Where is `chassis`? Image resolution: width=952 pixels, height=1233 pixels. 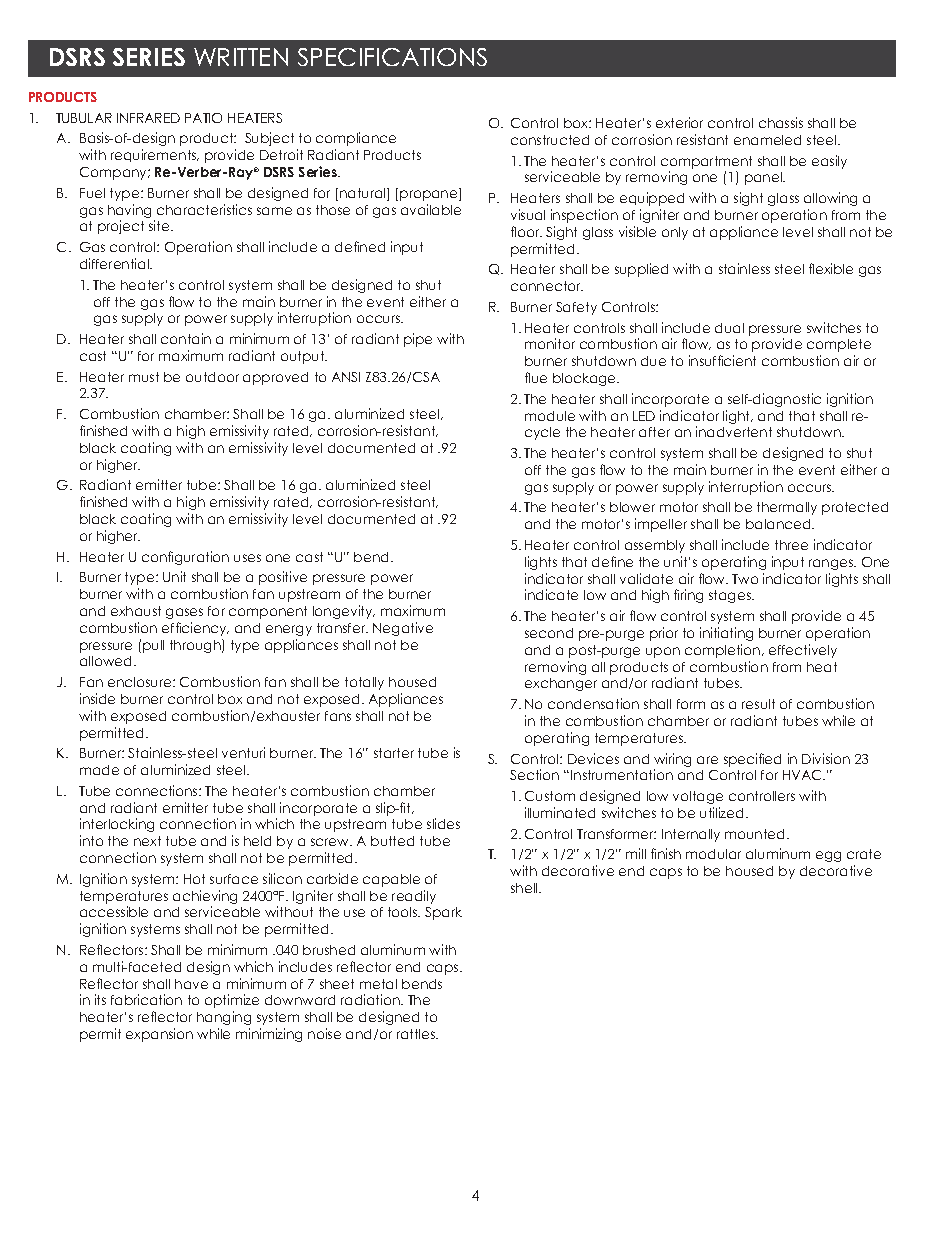
chassis is located at coordinates (781, 122).
